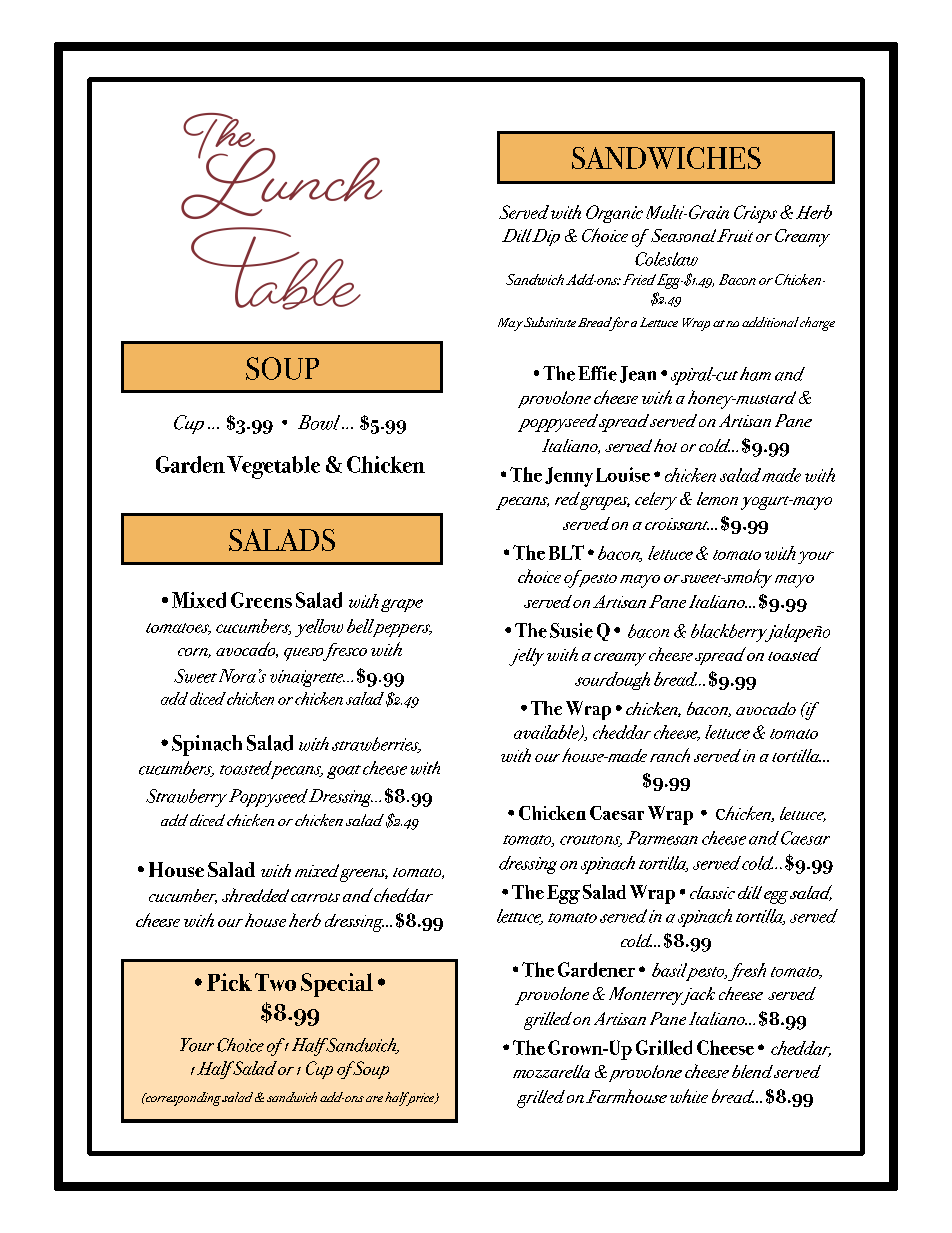 The width and height of the screenshot is (952, 1233). Describe the element at coordinates (665, 445) in the screenshot. I see `hot` at that location.
